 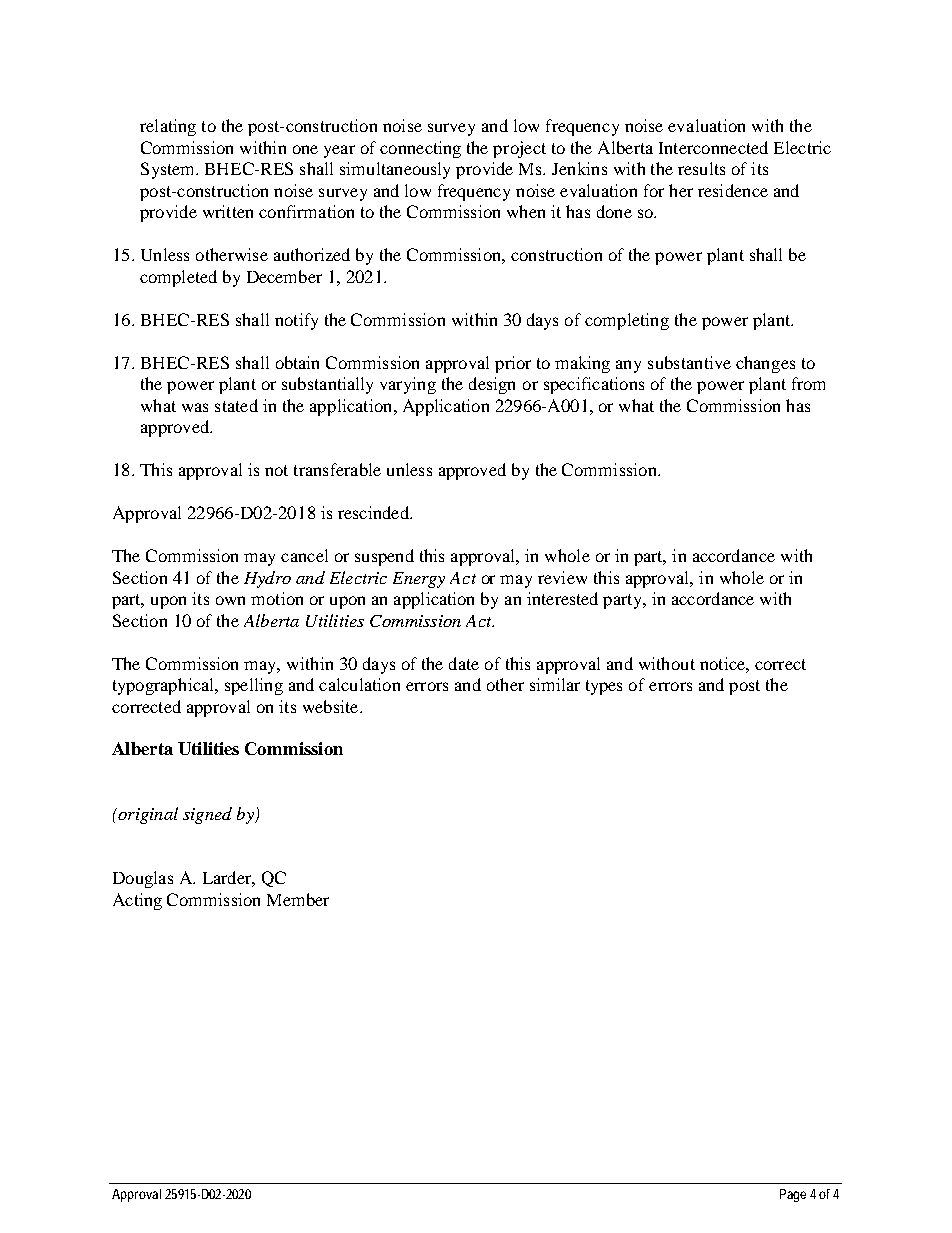 I want to click on project, so click(x=519, y=149).
